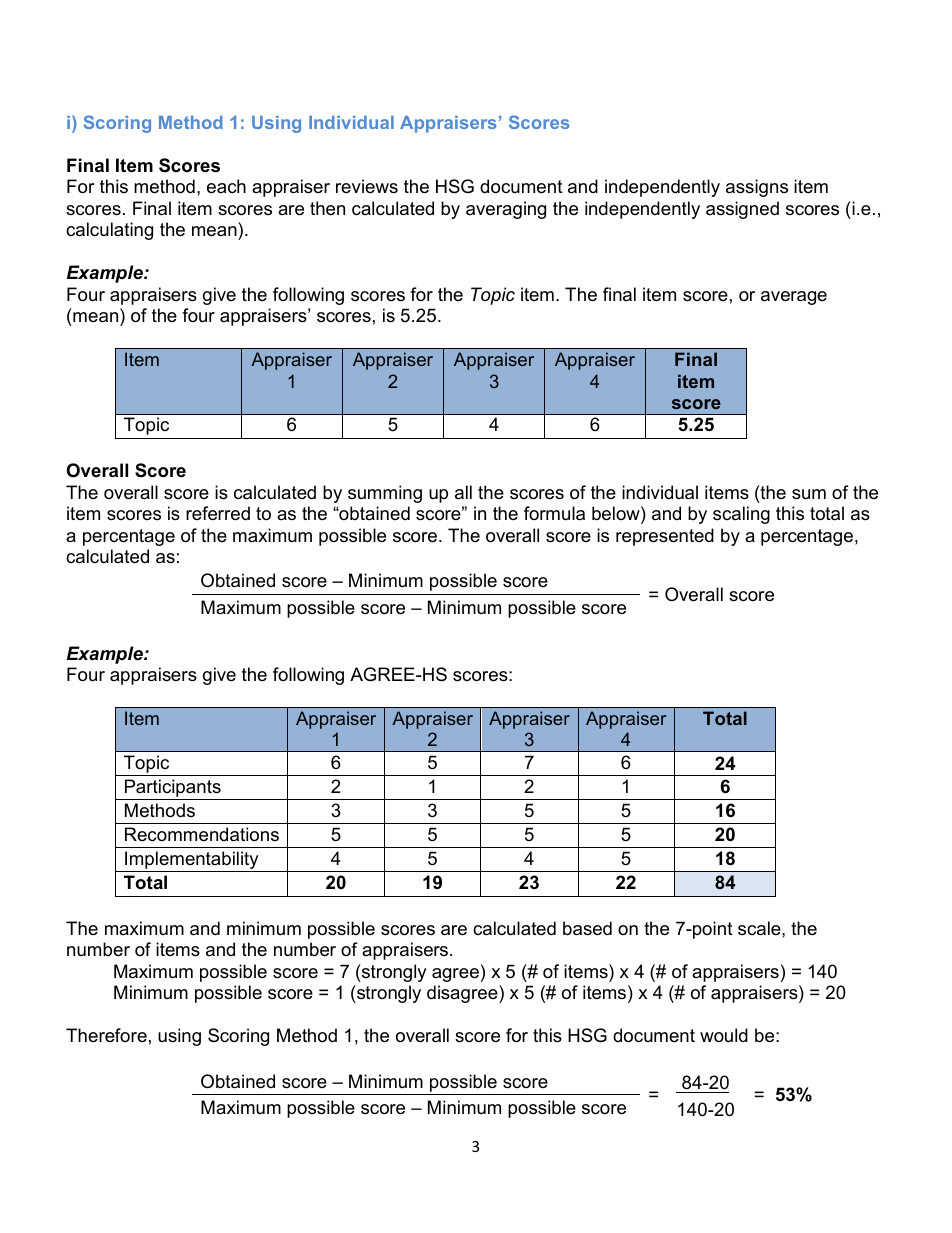 The image size is (952, 1233). What do you see at coordinates (757, 188) in the screenshot?
I see `assigns` at bounding box center [757, 188].
